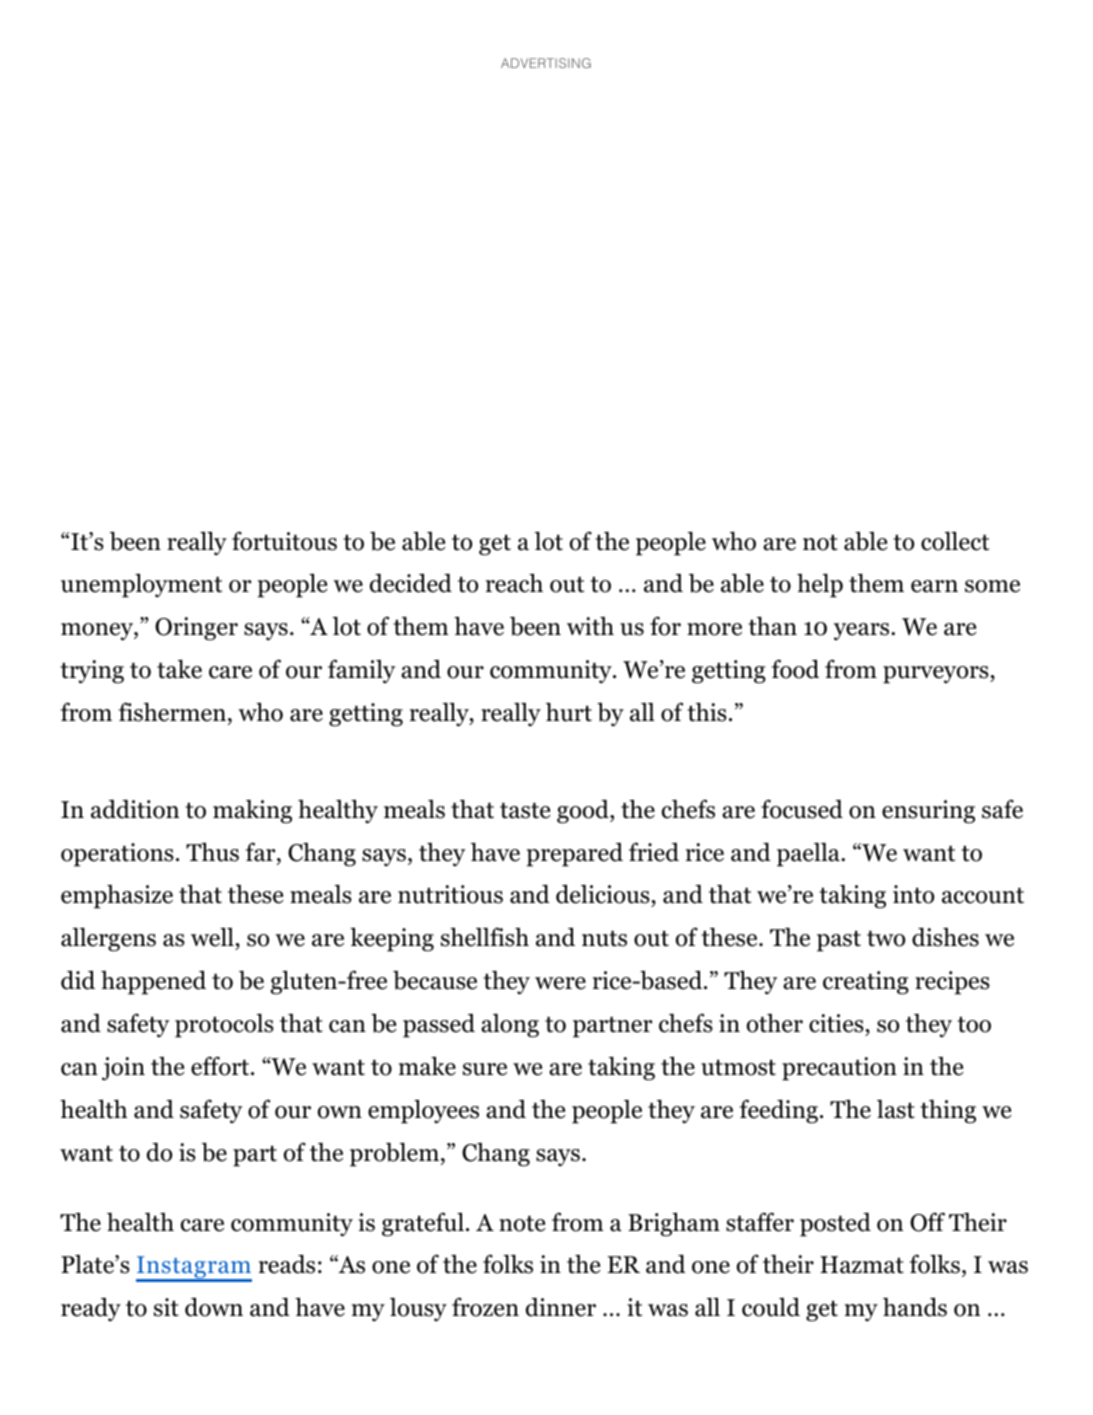  Describe the element at coordinates (179, 669) in the screenshot. I see `take` at that location.
